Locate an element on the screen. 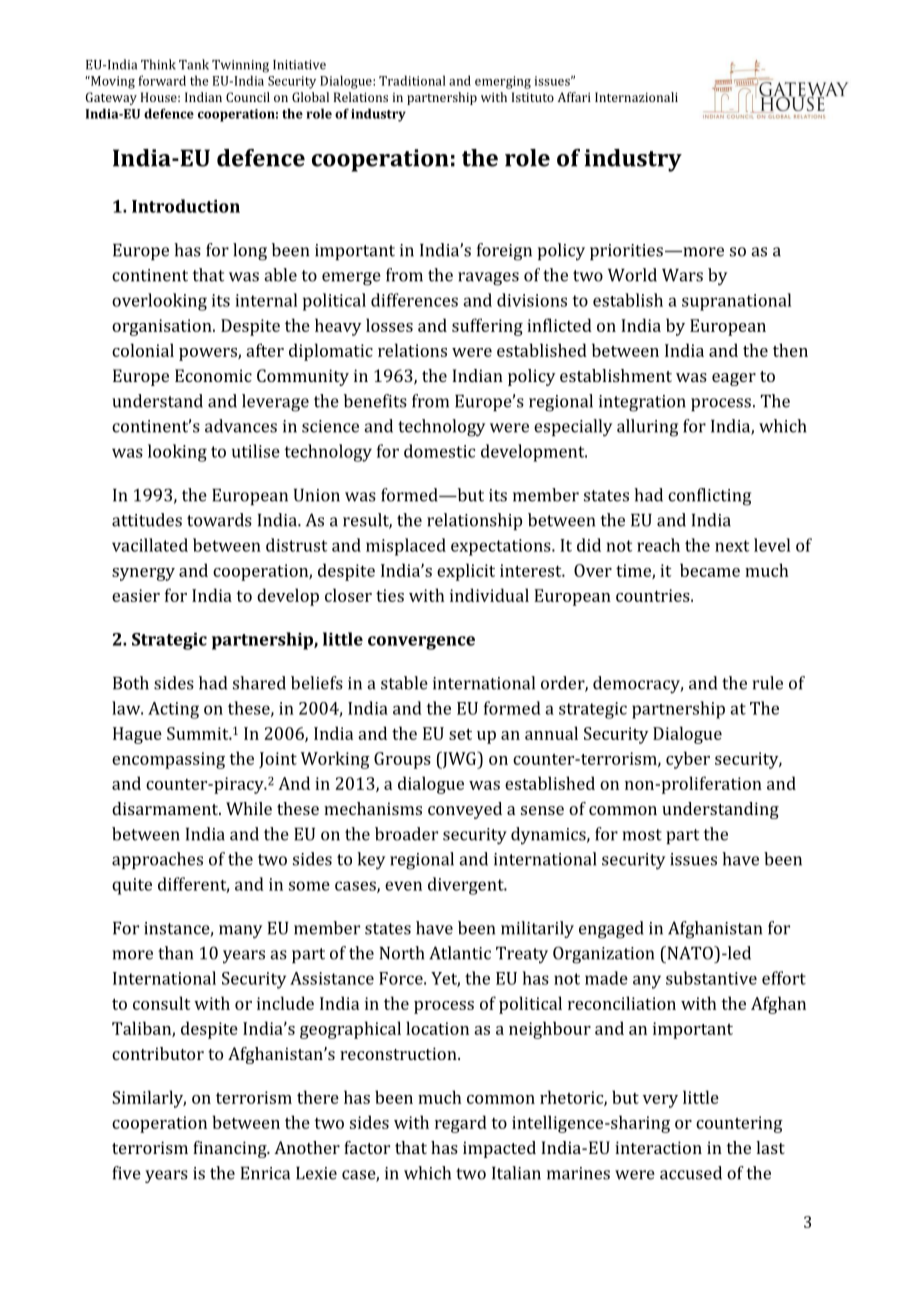 Image resolution: width=924 pixels, height=1308 pixels. convergence is located at coordinates (421, 643).
